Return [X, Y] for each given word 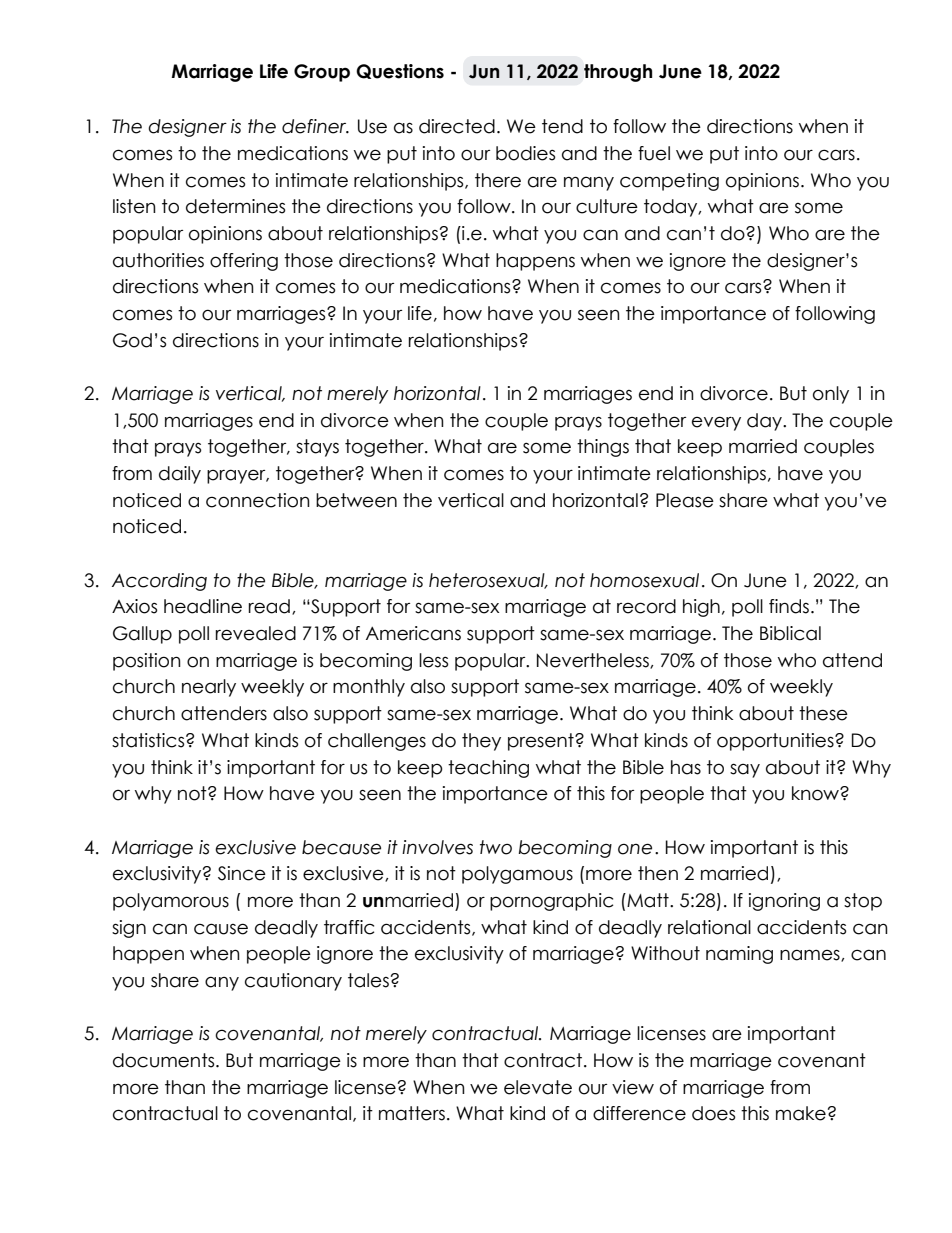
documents [165, 1060]
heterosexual [488, 581]
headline [203, 606]
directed [457, 126]
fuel [654, 153]
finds [789, 606]
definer [315, 126]
